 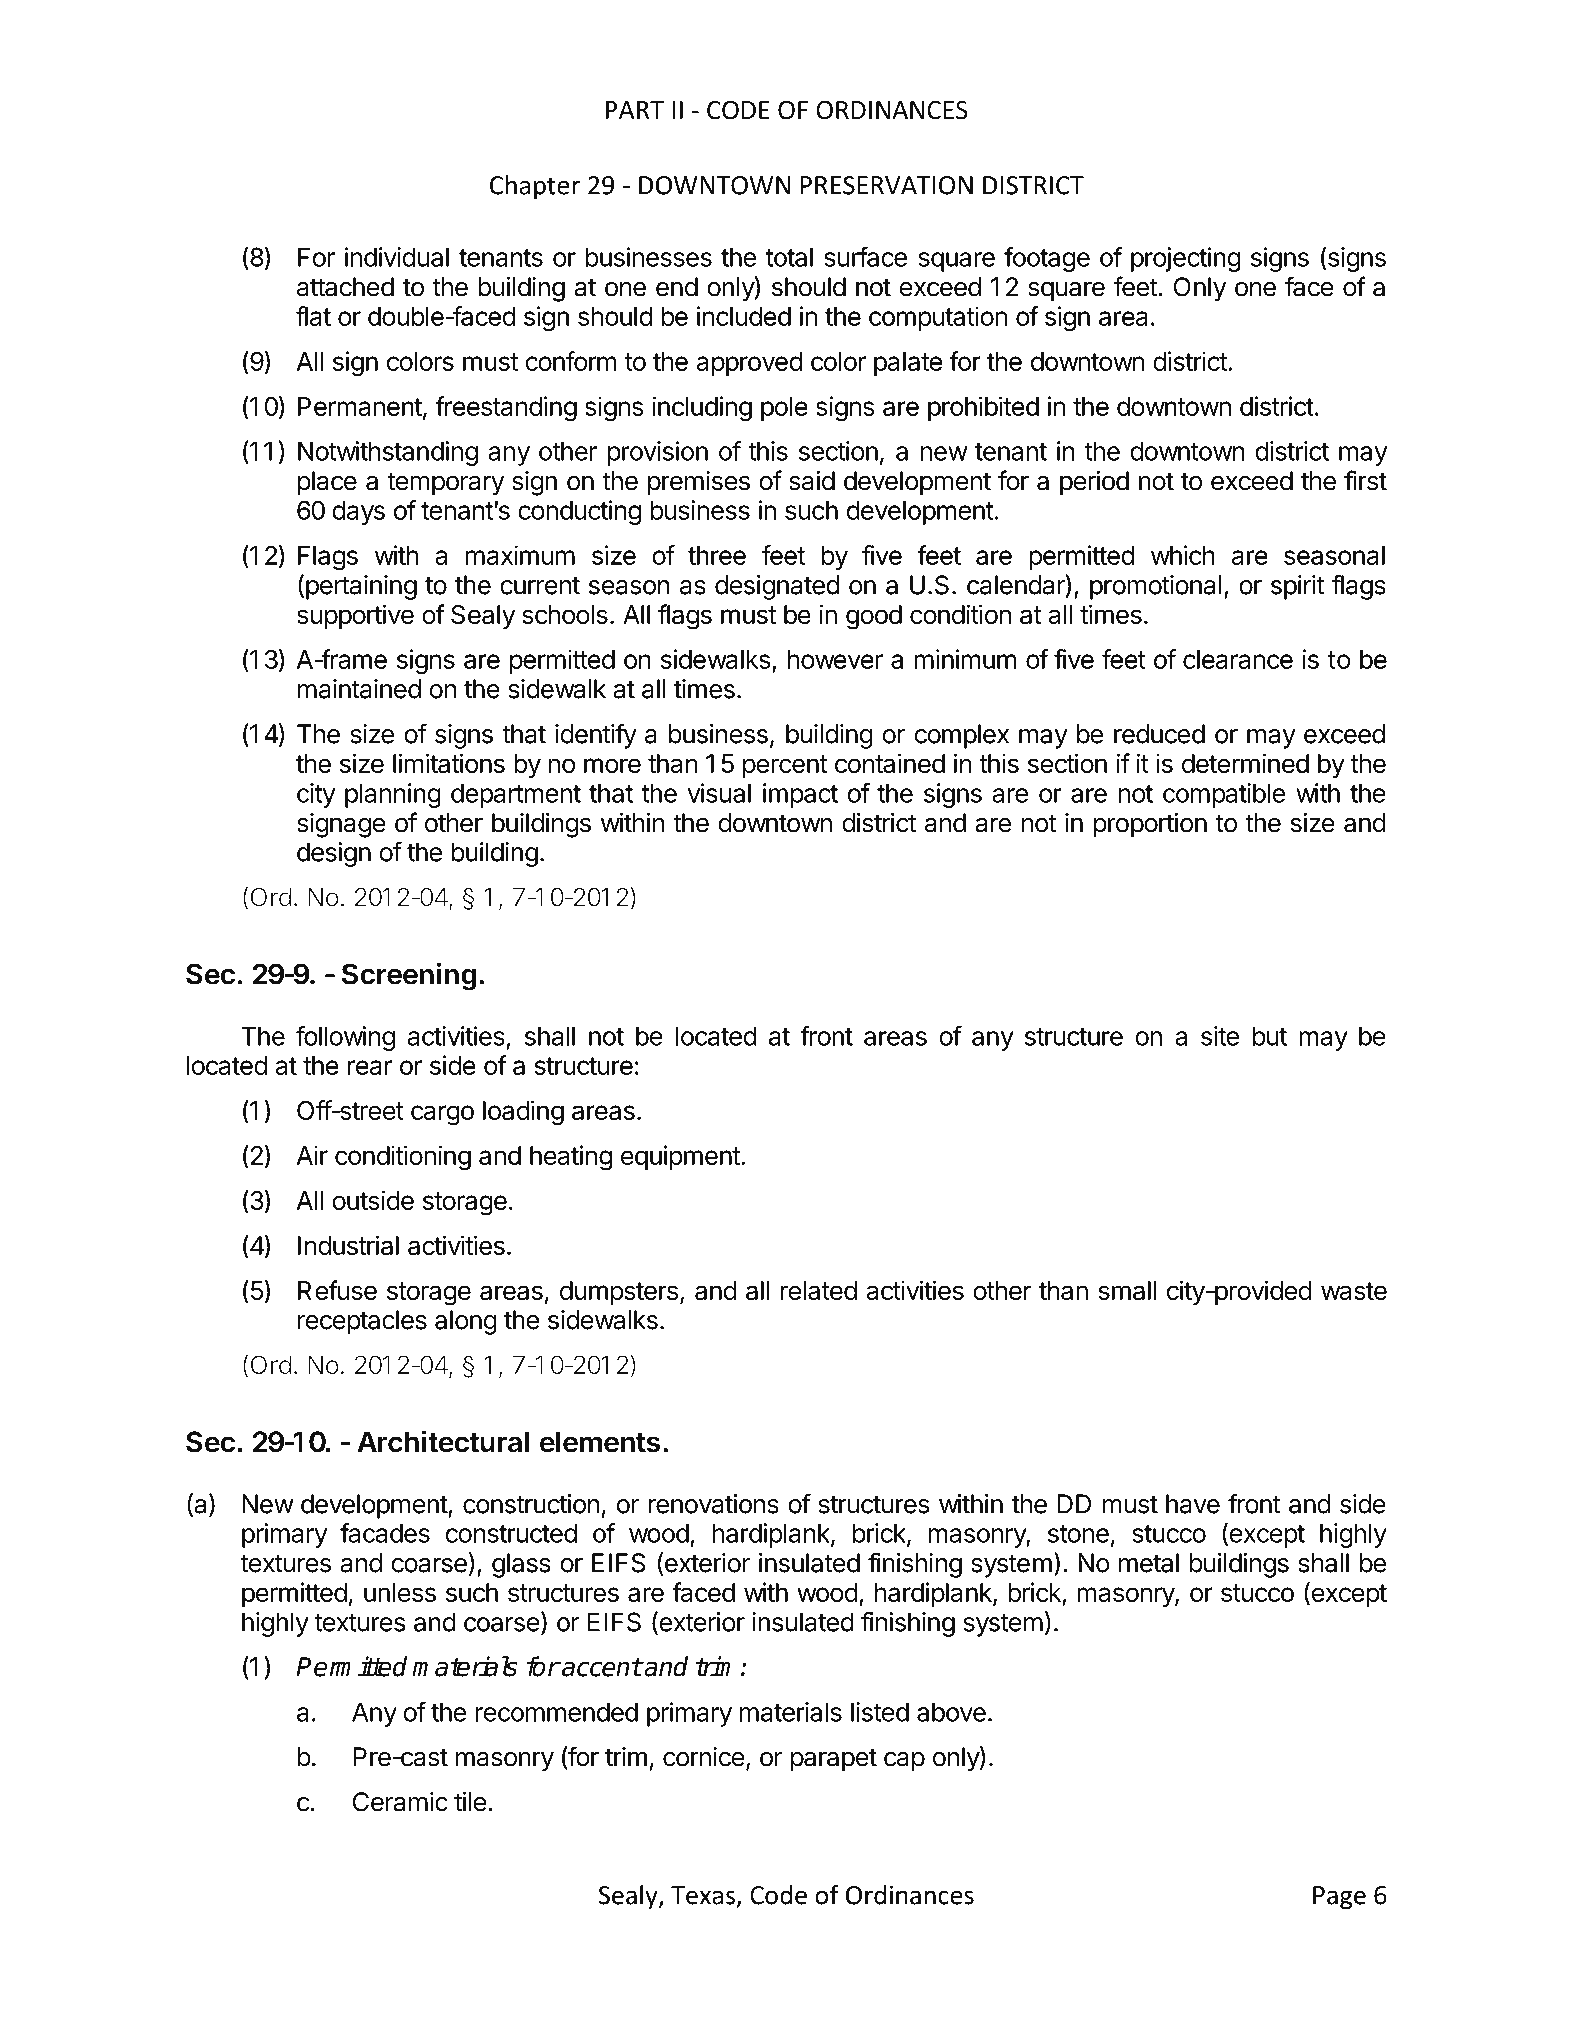 What do you see at coordinates (789, 257) in the image?
I see `total` at bounding box center [789, 257].
